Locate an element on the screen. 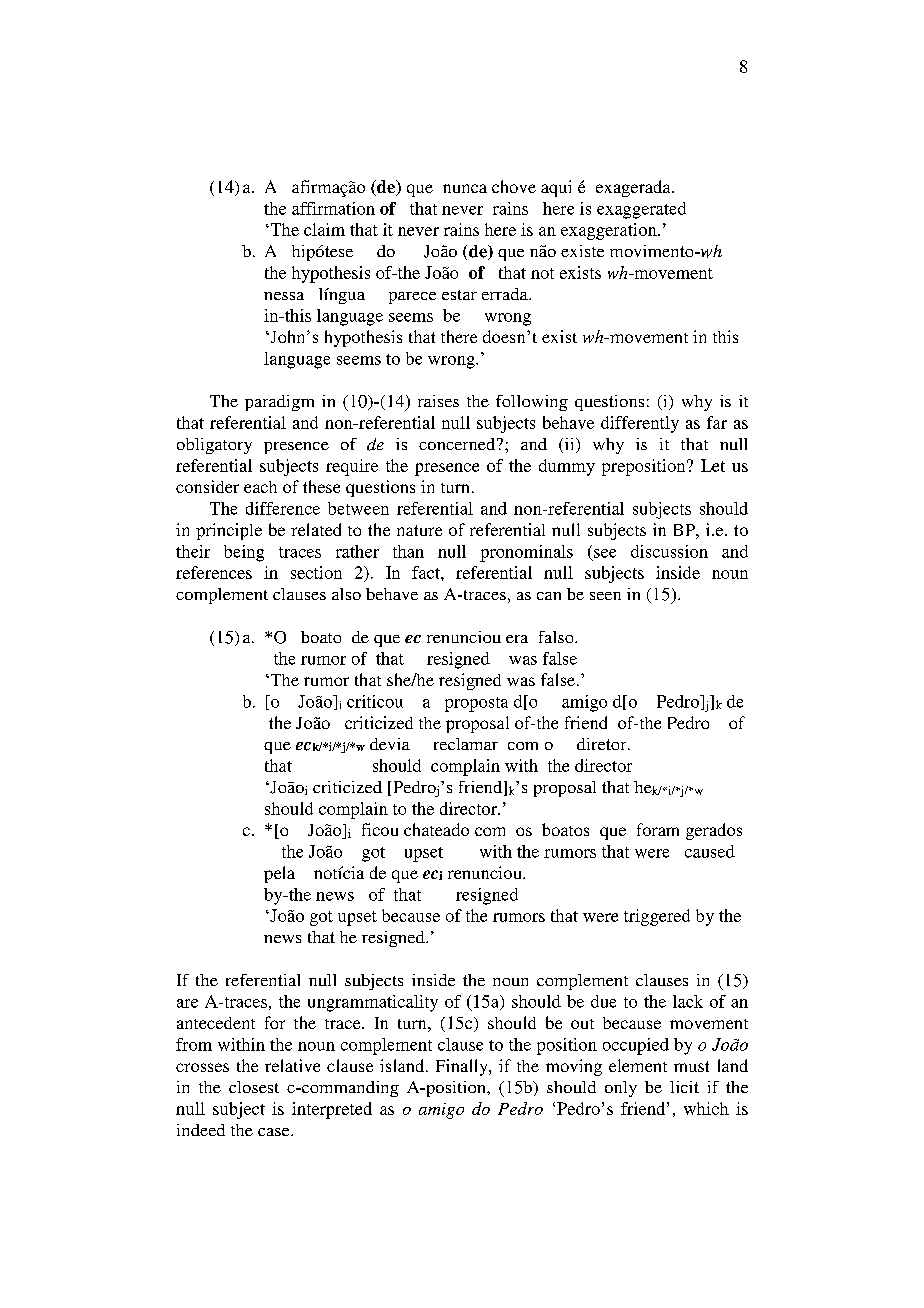 Image resolution: width=924 pixels, height=1308 pixels. licit is located at coordinates (684, 1087).
